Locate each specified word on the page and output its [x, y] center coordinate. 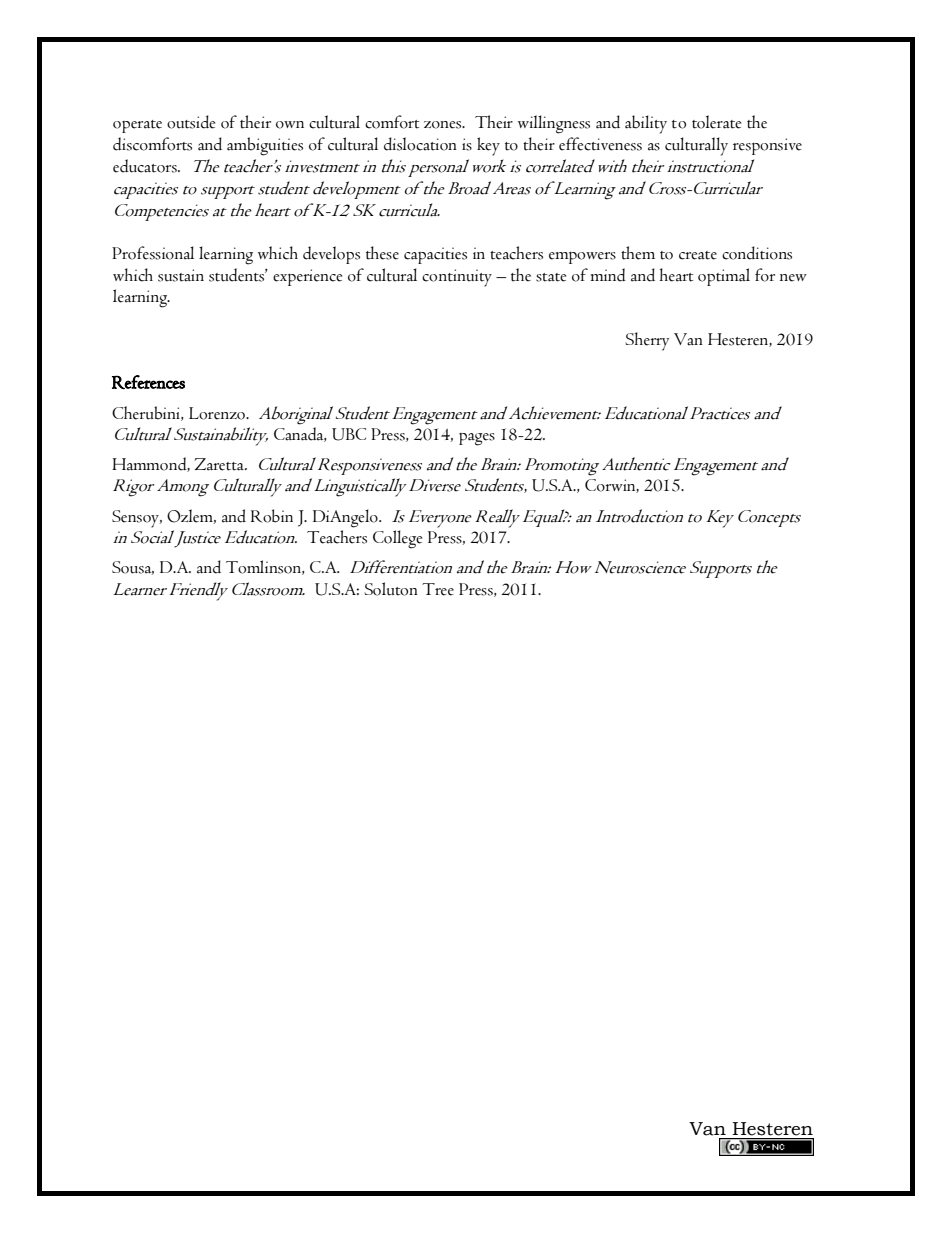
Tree [438, 589]
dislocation [420, 144]
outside [191, 122]
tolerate [716, 122]
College [397, 539]
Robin [272, 516]
